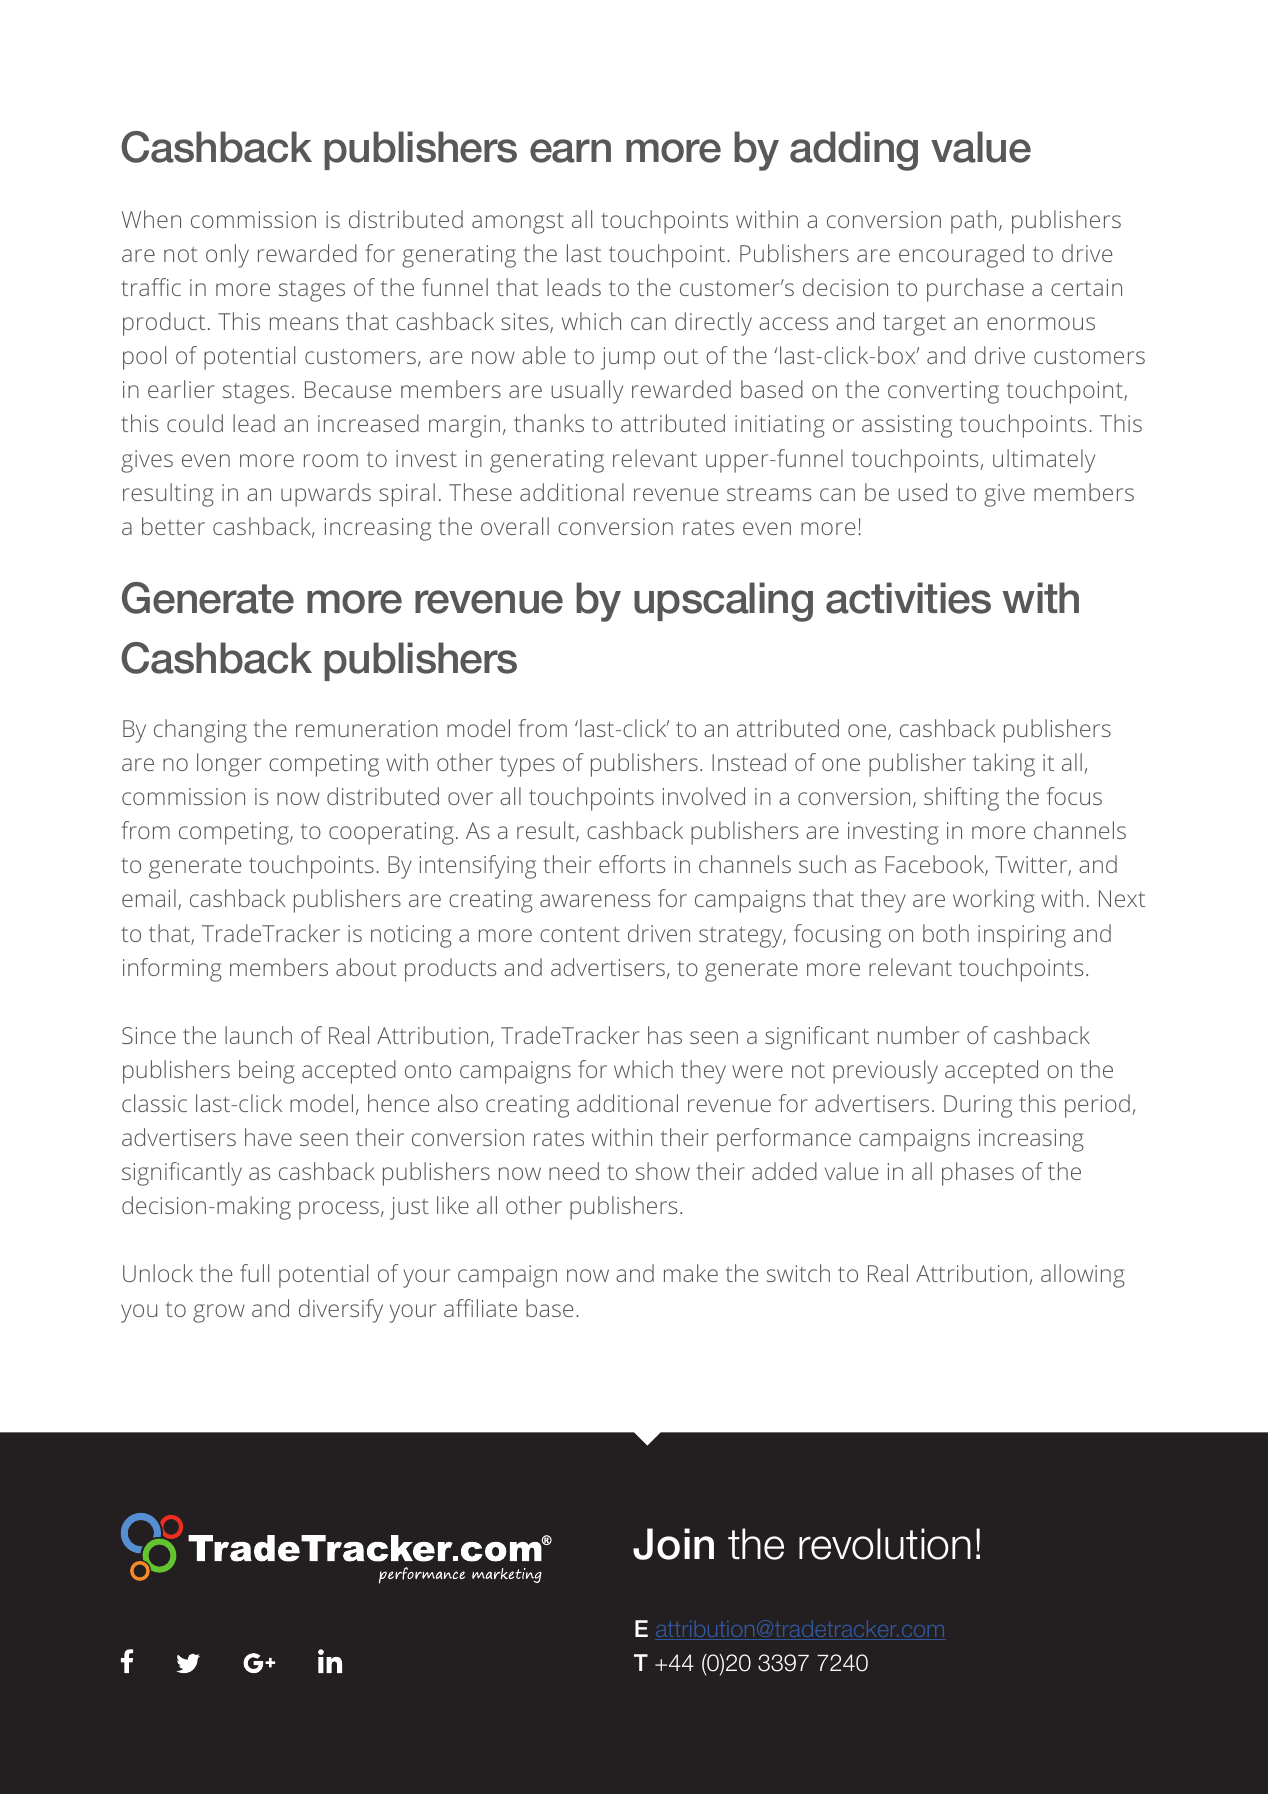 The width and height of the screenshot is (1268, 1794). Describe the element at coordinates (922, 492) in the screenshot. I see `used` at that location.
